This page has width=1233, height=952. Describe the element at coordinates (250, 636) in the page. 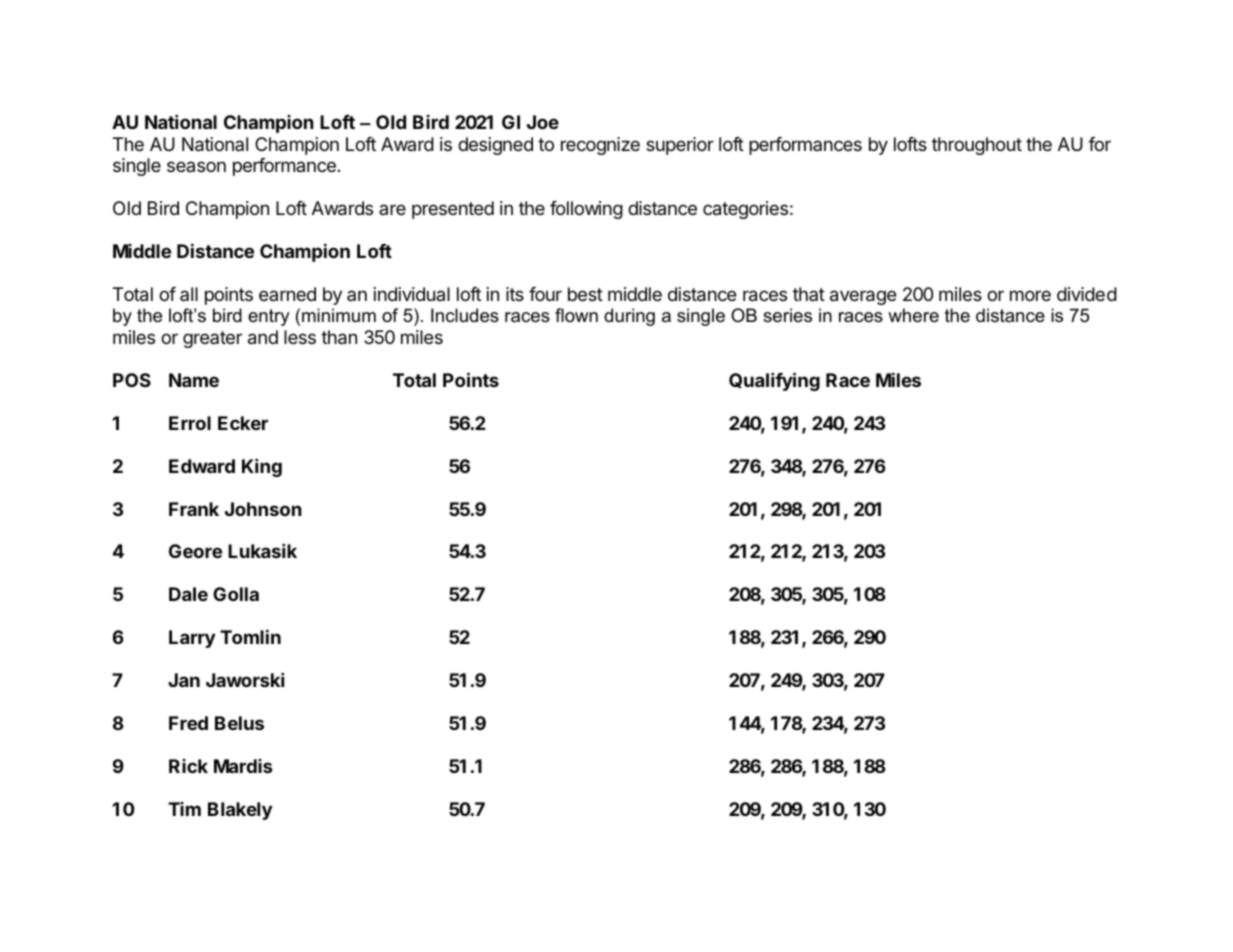

I see `Tomlin` at that location.
